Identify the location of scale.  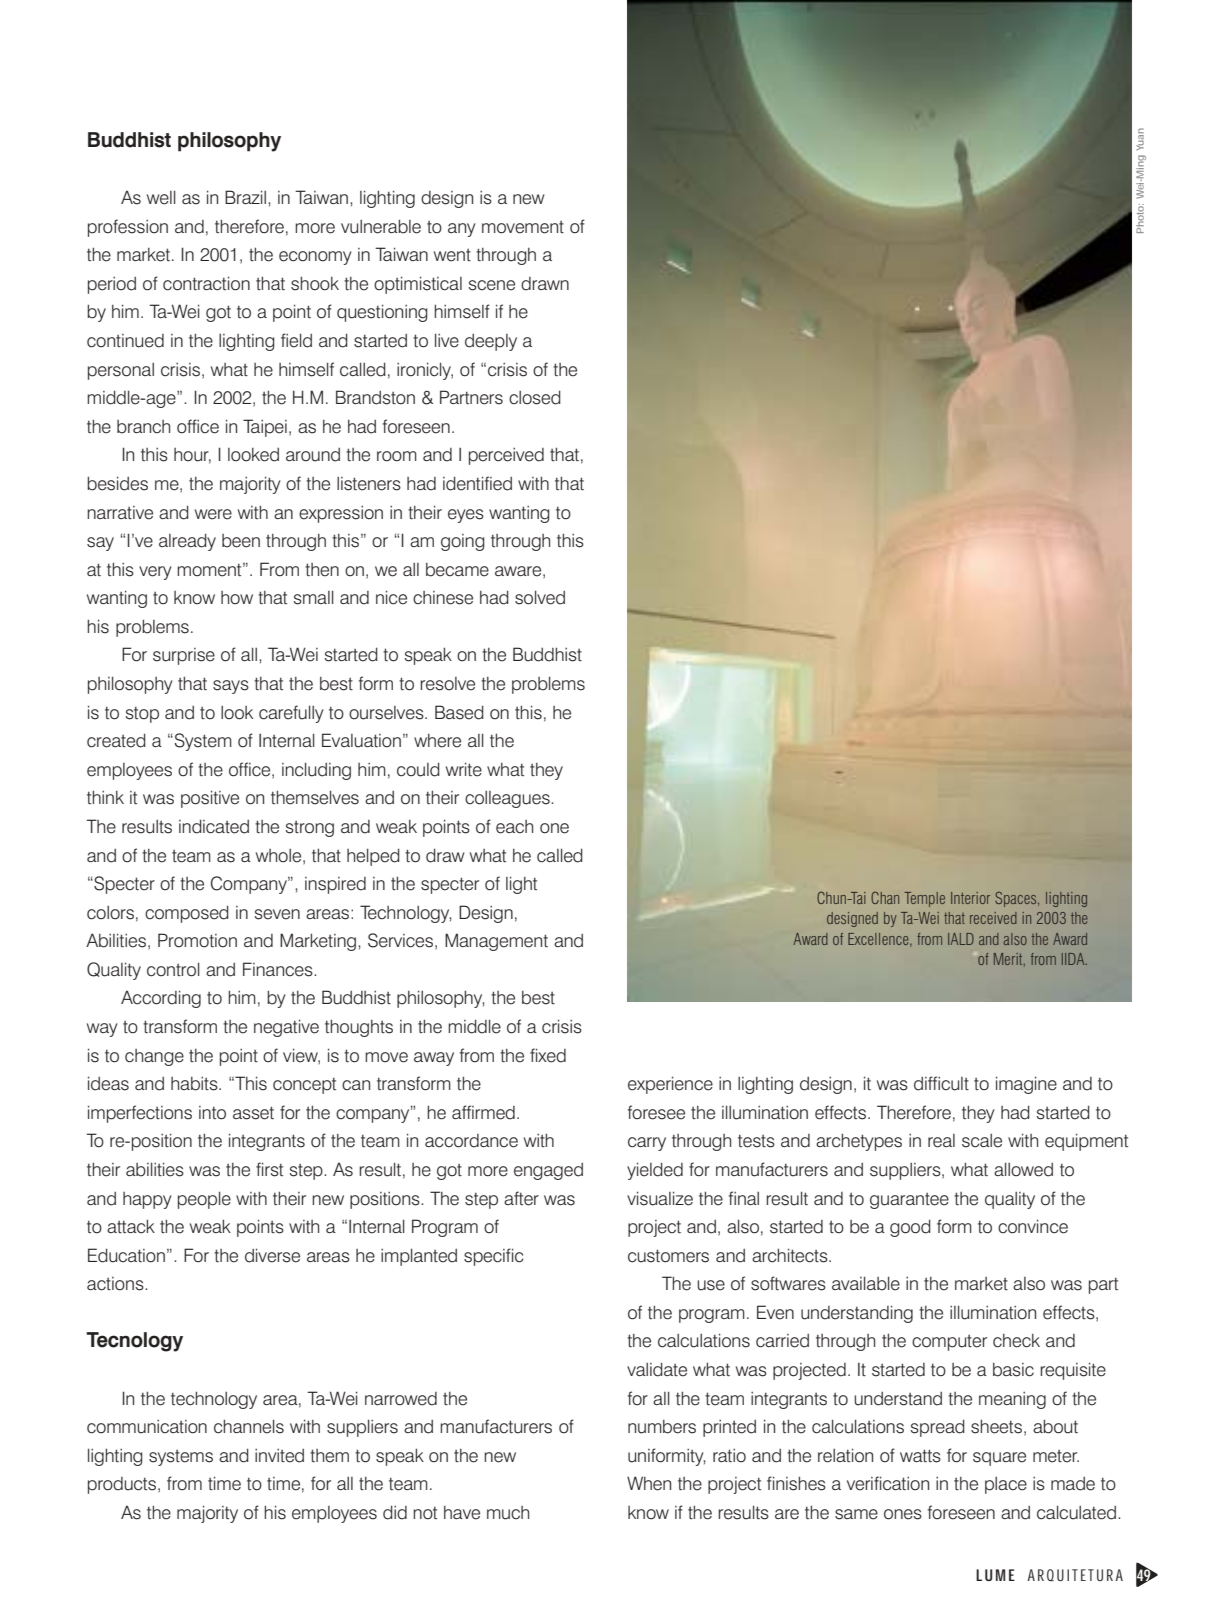
(982, 1141).
